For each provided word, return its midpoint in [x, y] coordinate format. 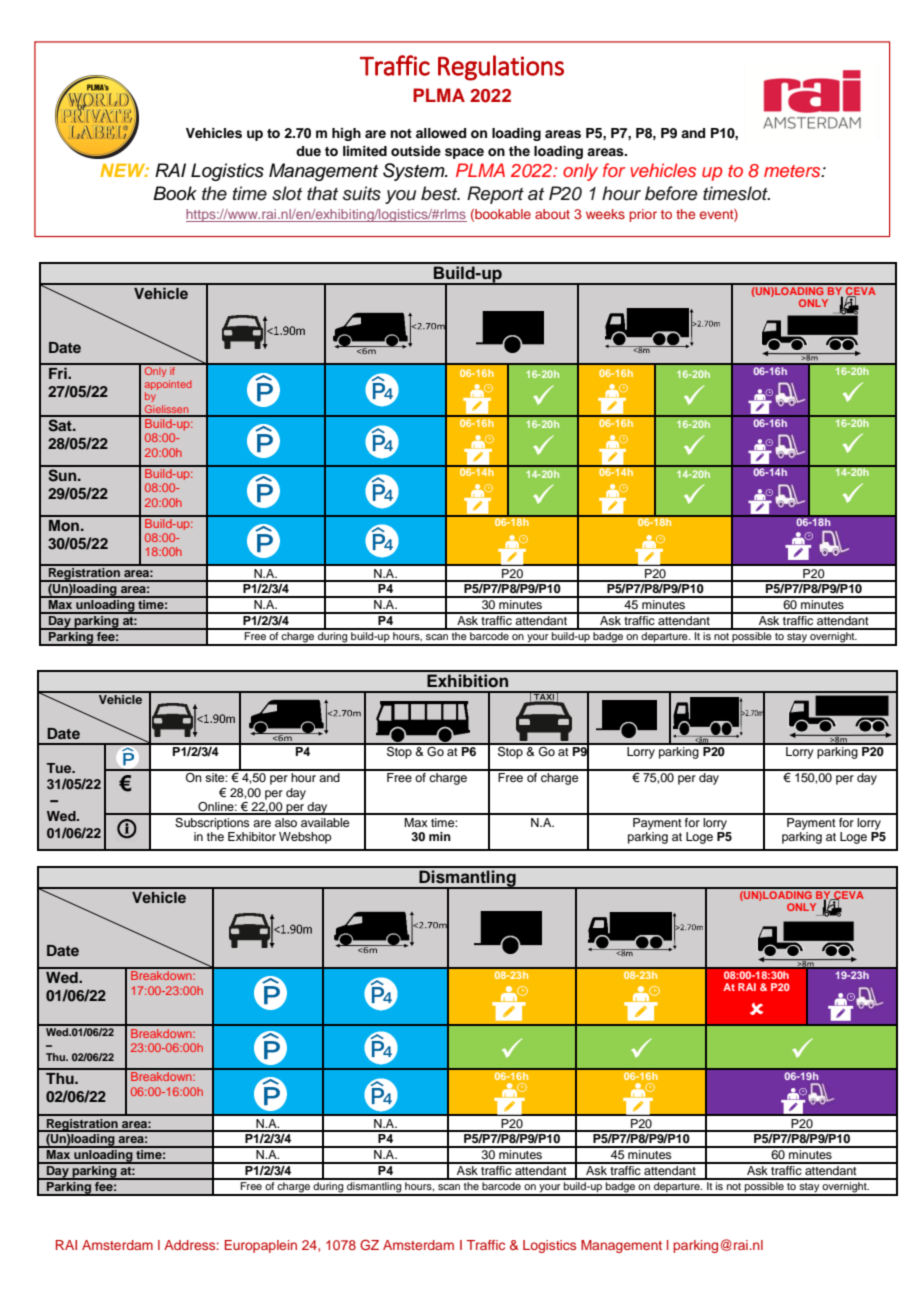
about [552, 214]
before [671, 193]
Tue [60, 768]
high [346, 134]
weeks [605, 214]
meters [793, 171]
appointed [168, 385]
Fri [59, 373]
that [322, 193]
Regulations [501, 68]
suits [362, 193]
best [440, 193]
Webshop [305, 838]
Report [495, 195]
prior [643, 215]
